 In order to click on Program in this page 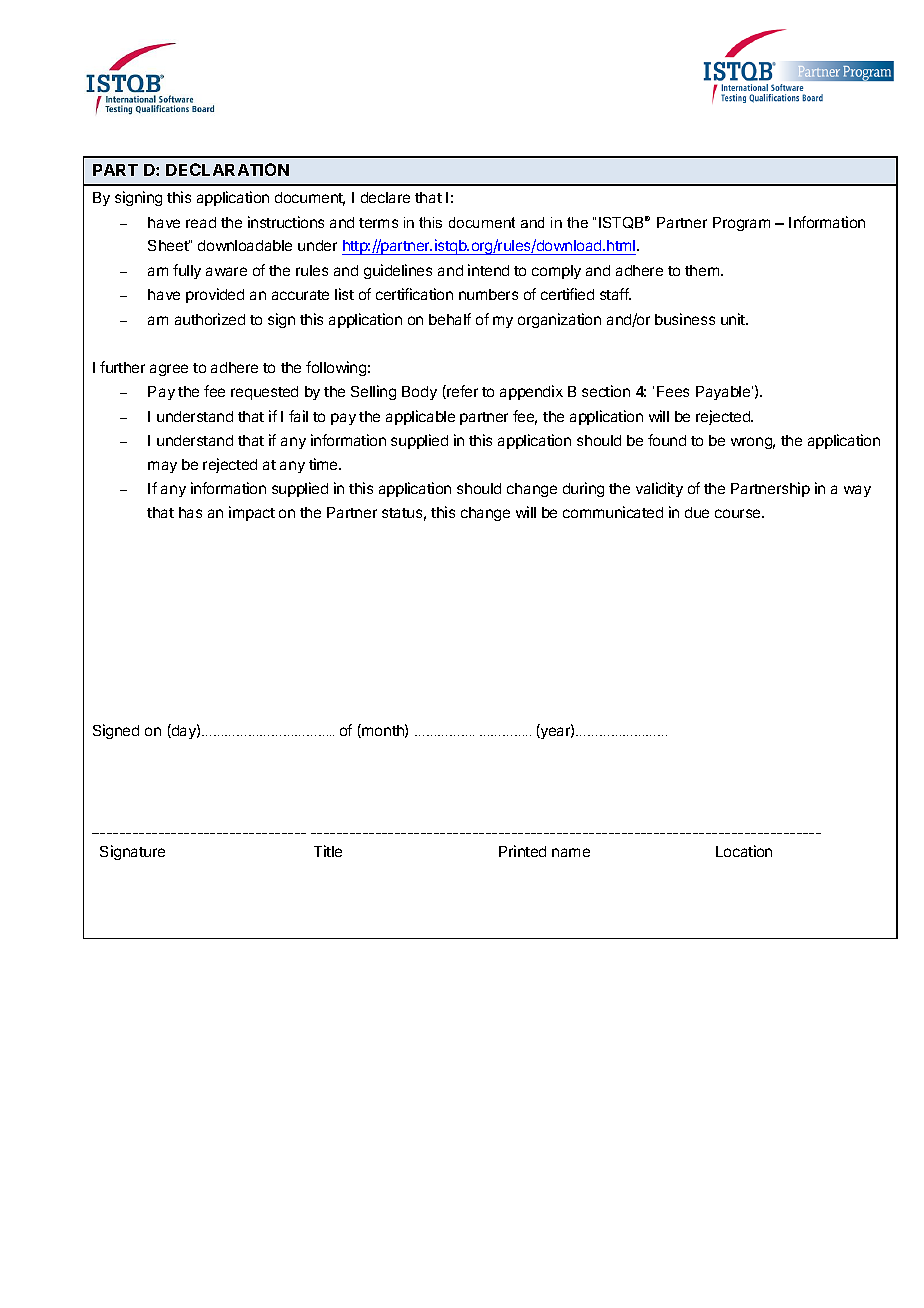, I will do `click(741, 224)`.
